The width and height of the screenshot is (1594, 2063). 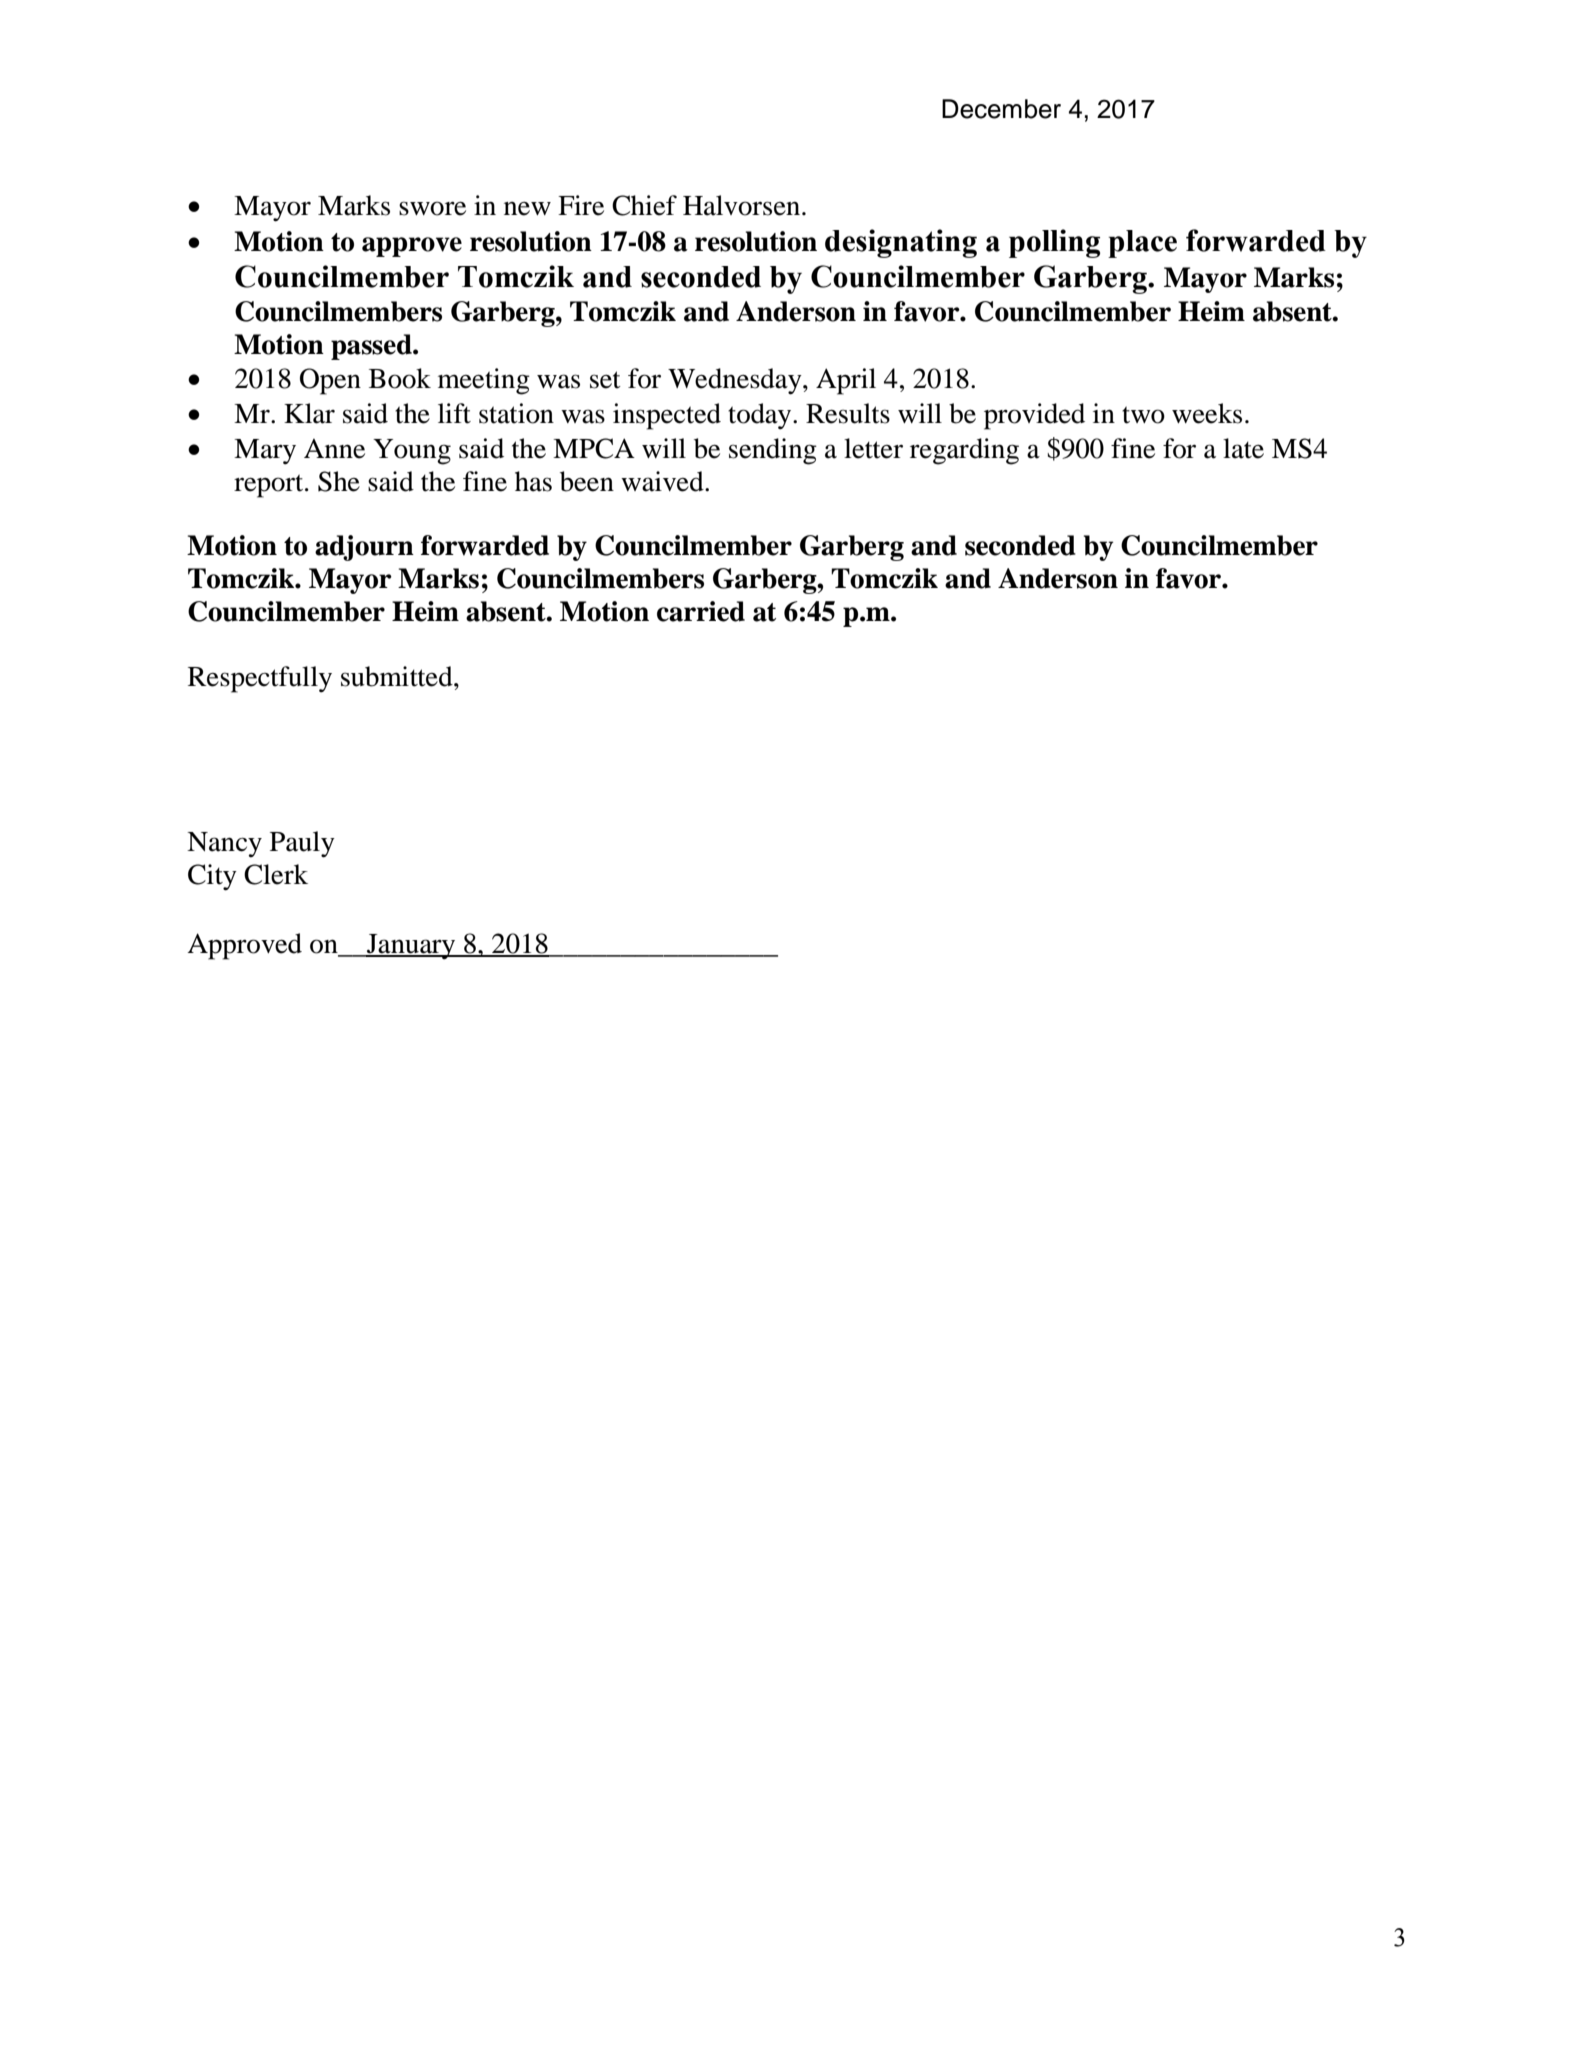 I want to click on carried, so click(x=701, y=611).
